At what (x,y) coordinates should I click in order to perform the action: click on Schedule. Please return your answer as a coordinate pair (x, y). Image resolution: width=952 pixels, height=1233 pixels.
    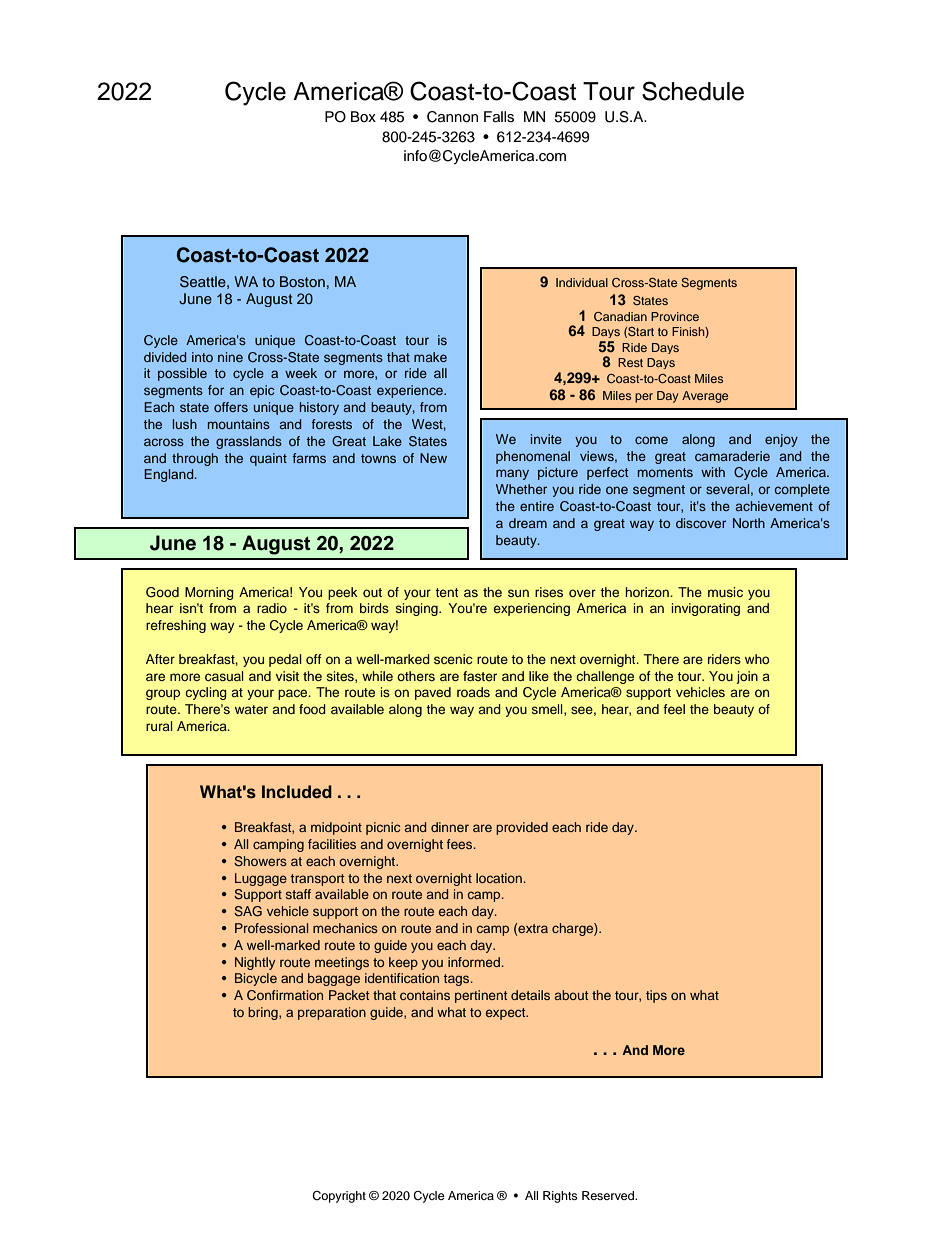
    Looking at the image, I should click on (693, 91).
